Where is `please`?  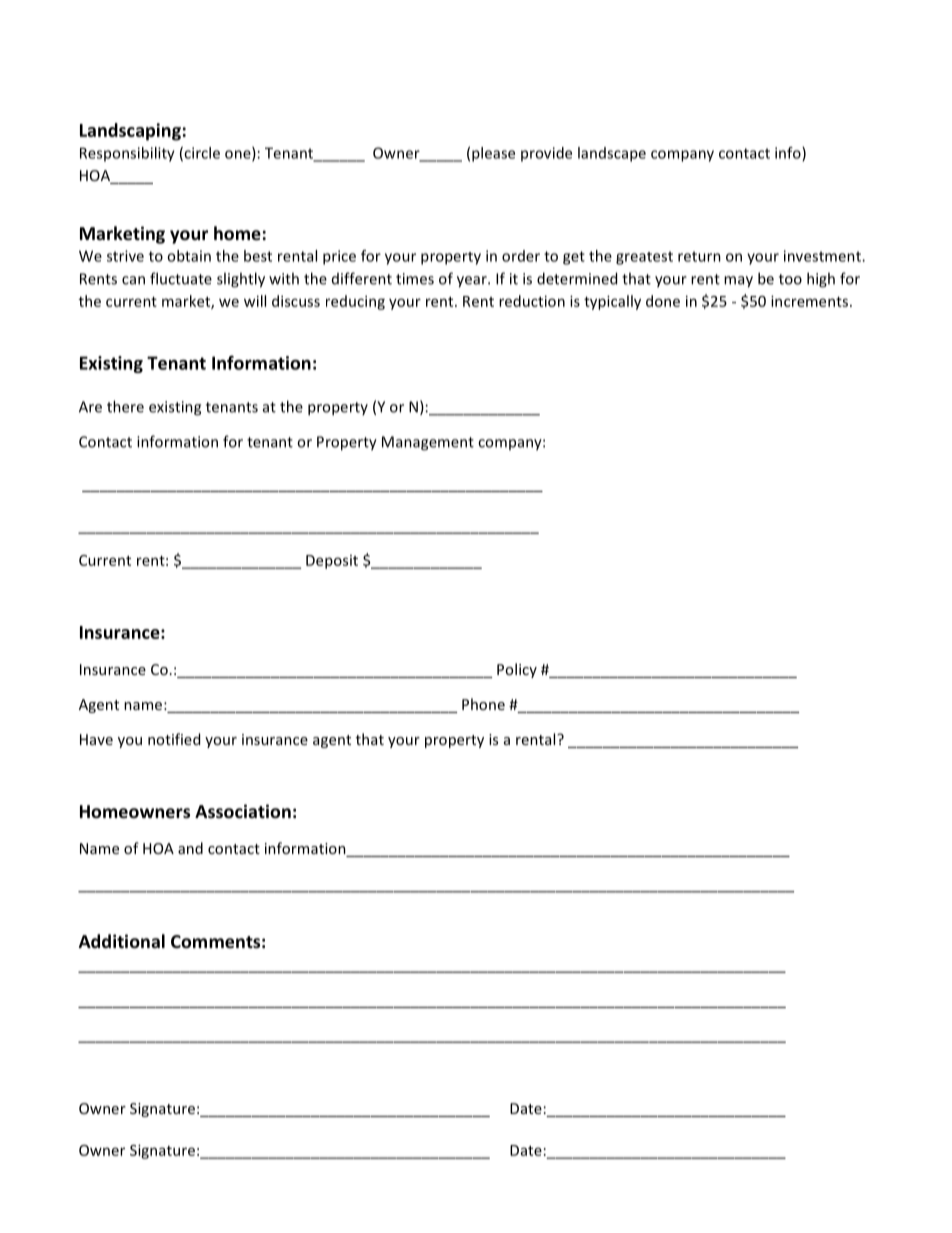 please is located at coordinates (493, 154).
